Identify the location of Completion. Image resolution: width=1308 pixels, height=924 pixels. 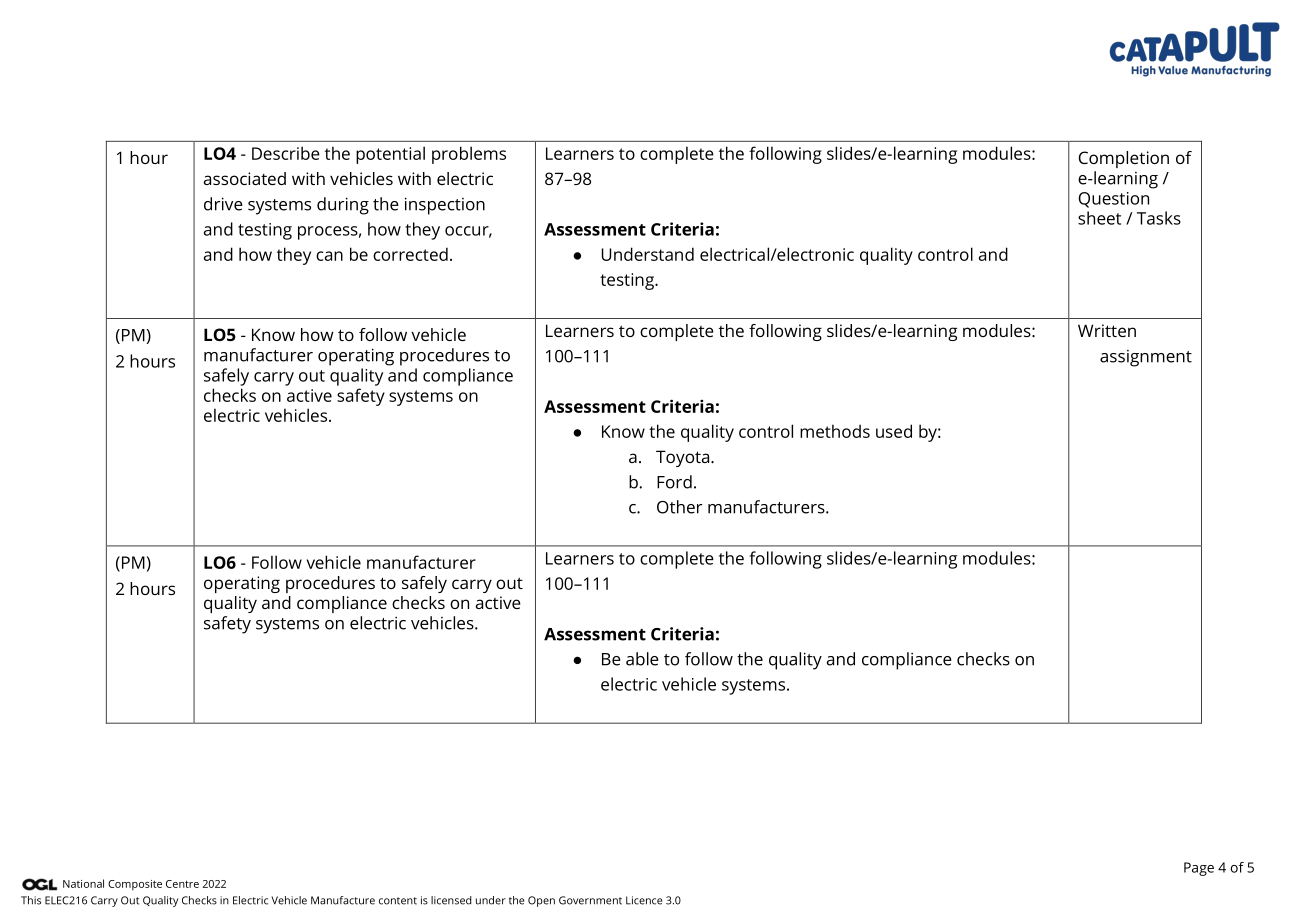
(1124, 159).
